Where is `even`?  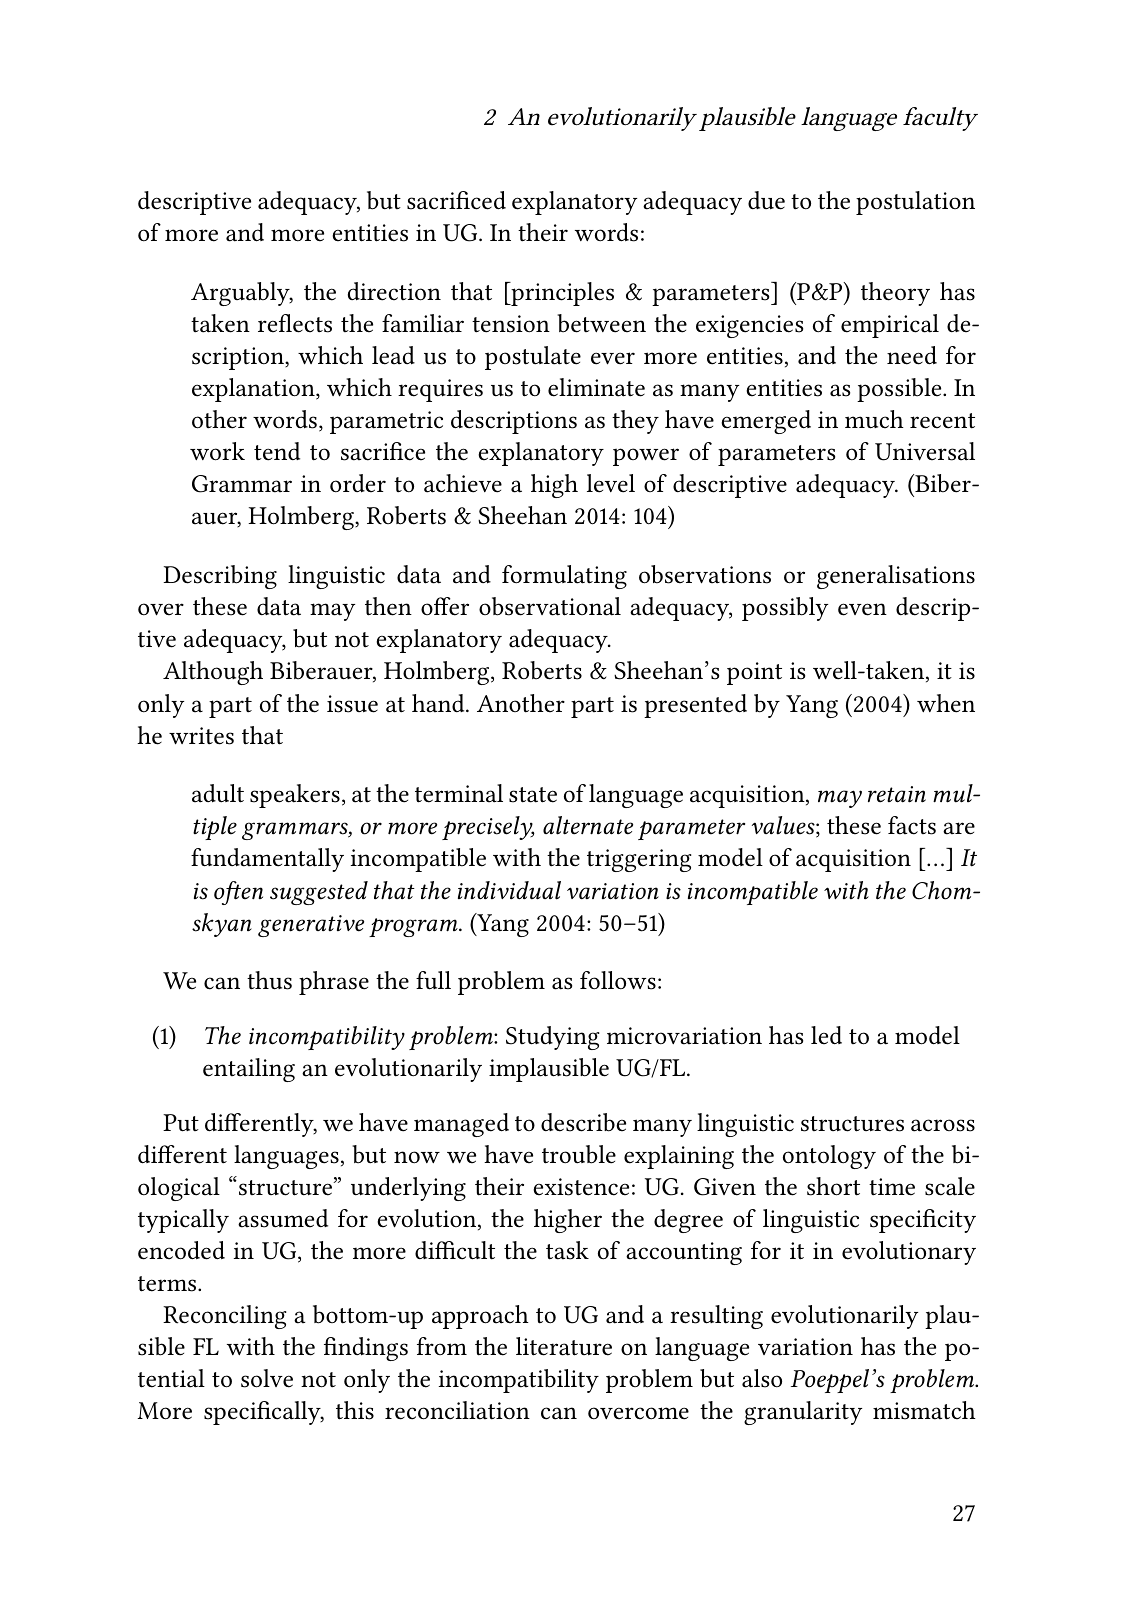 even is located at coordinates (862, 609).
